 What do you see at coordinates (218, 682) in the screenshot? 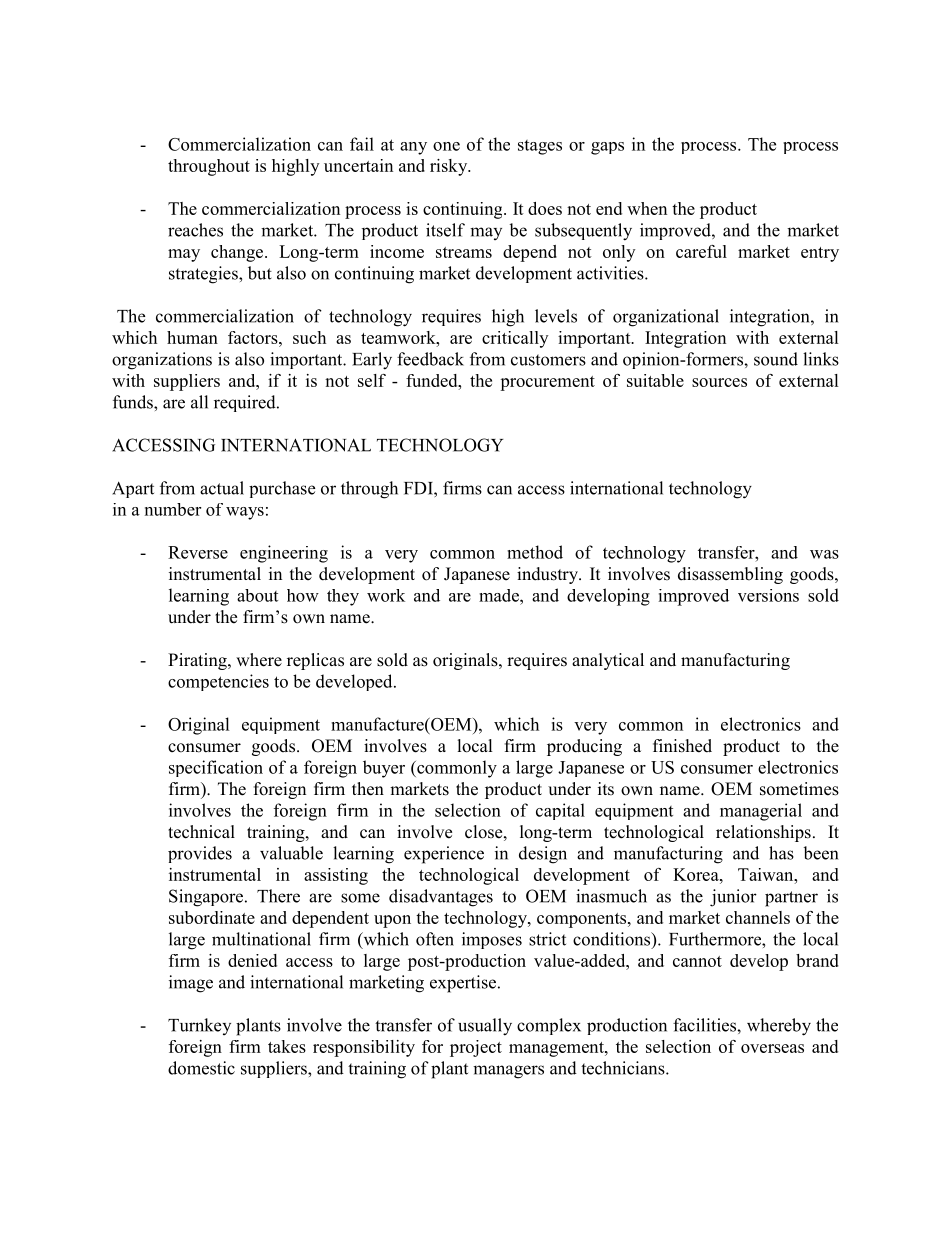
I see `competencies` at bounding box center [218, 682].
